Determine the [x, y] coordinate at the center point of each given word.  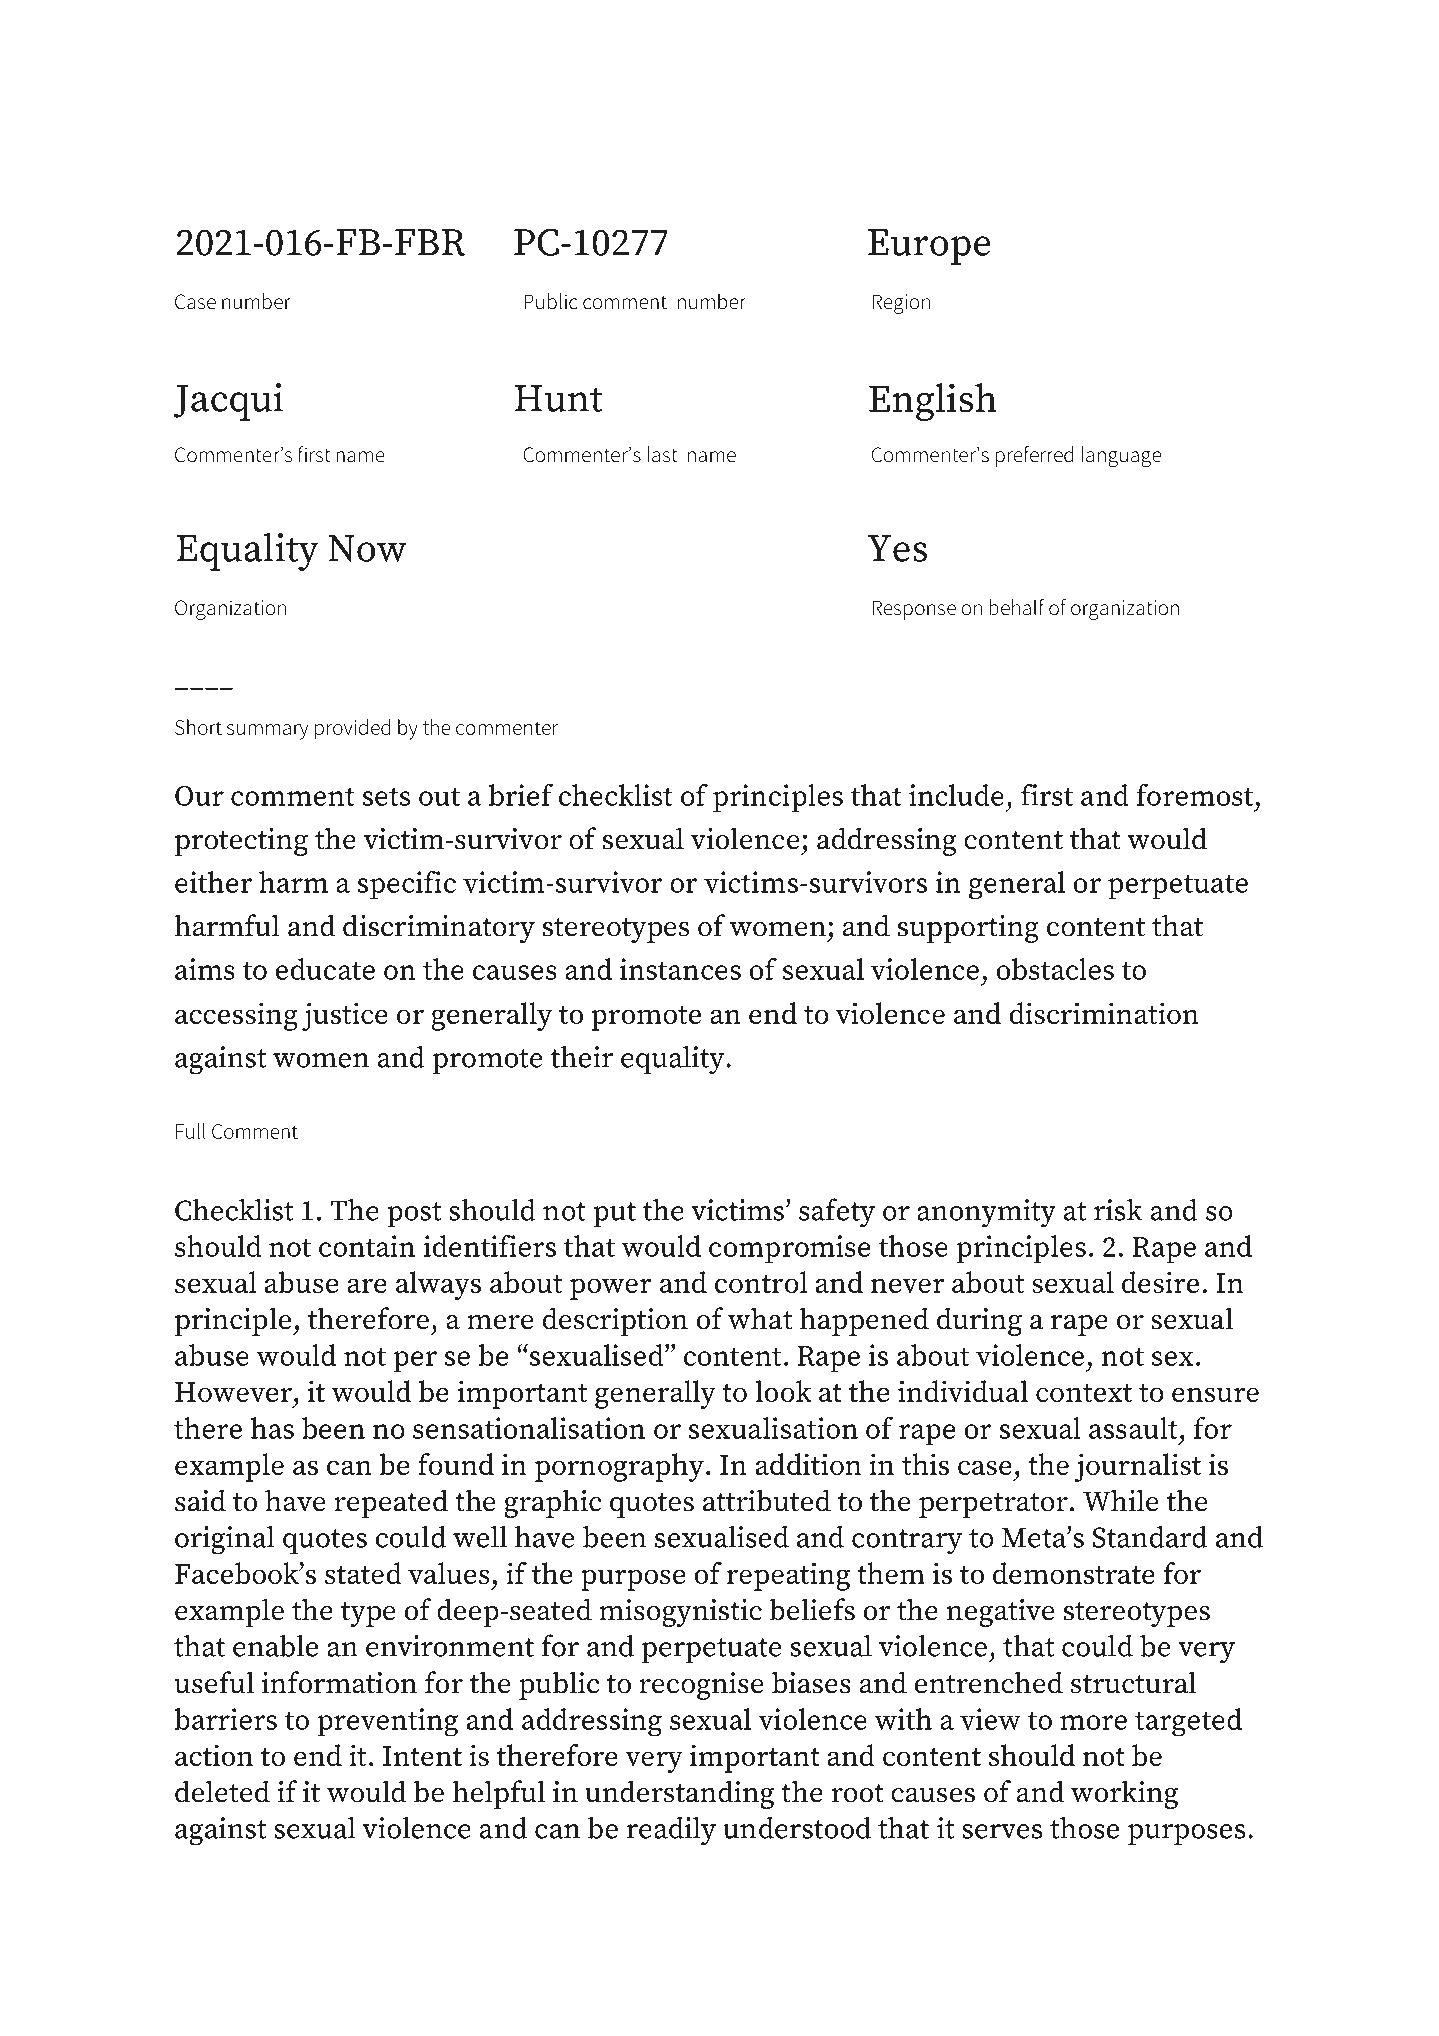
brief [521, 794]
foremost [1194, 794]
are [367, 1285]
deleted [222, 1791]
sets [386, 796]
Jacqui [228, 402]
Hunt [559, 398]
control [761, 1282]
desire [1160, 1282]
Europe [929, 247]
